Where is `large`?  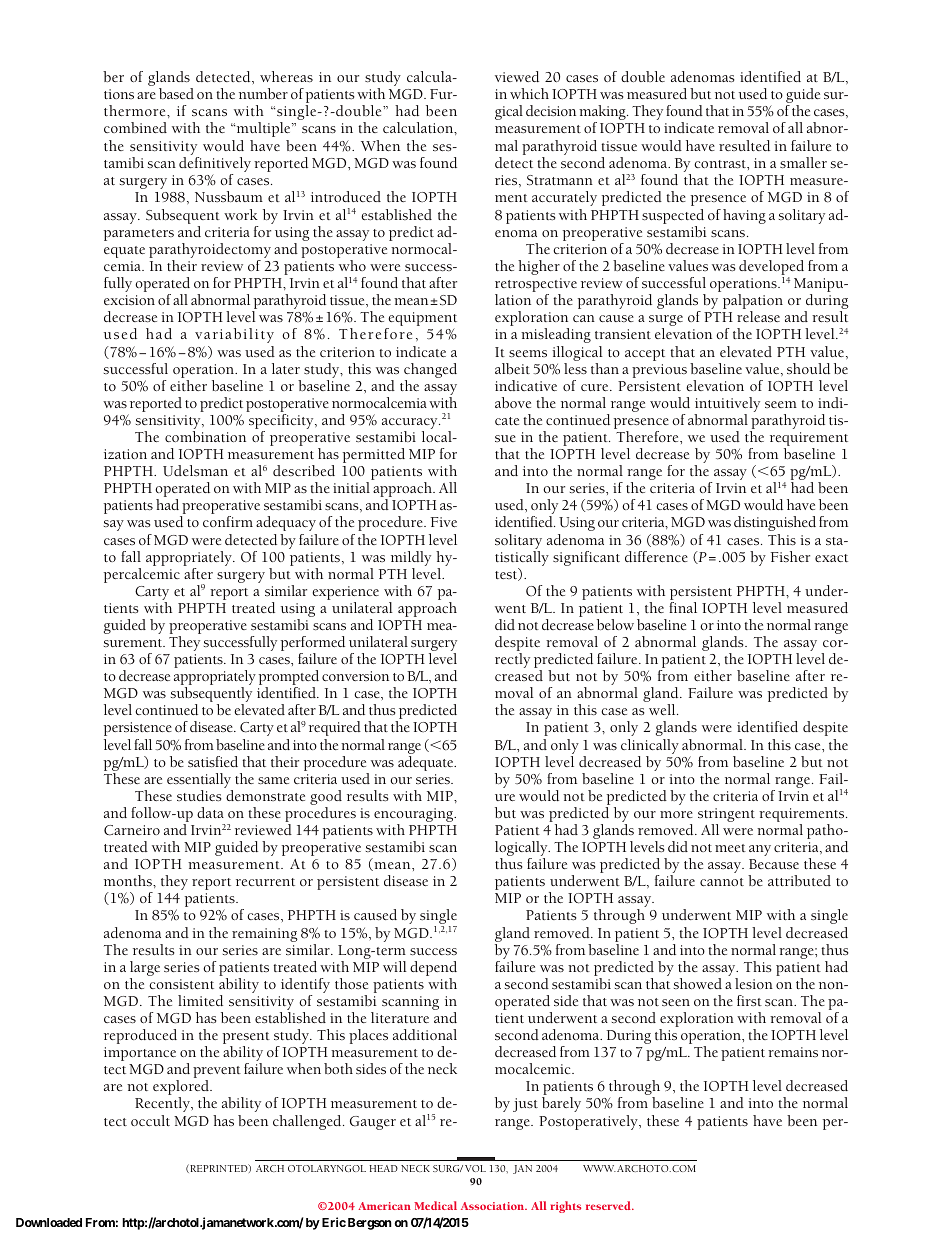
large is located at coordinates (145, 970).
